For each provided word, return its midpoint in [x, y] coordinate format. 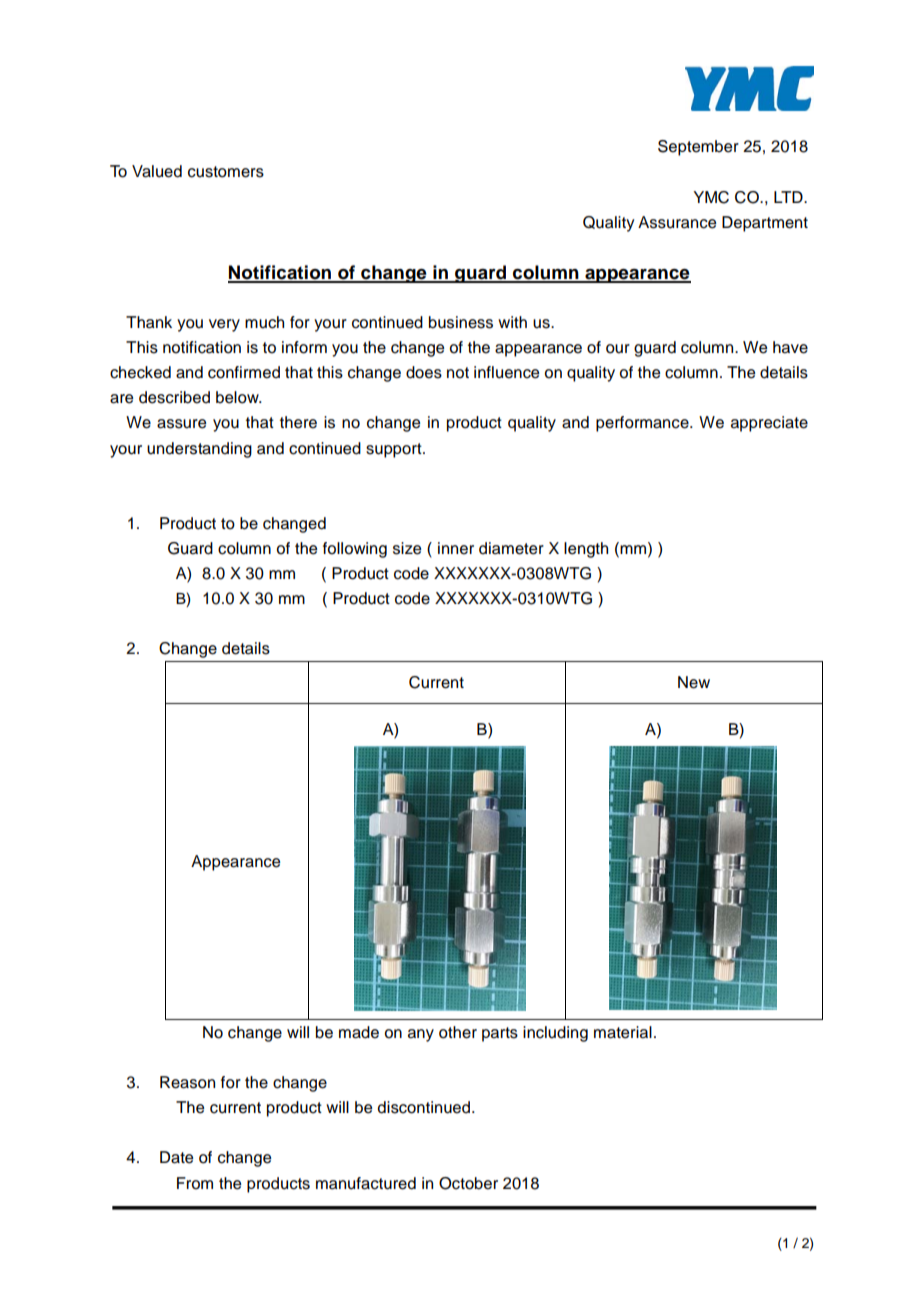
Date [176, 1157]
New [694, 682]
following [355, 550]
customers [226, 172]
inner [456, 548]
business [461, 322]
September [698, 148]
